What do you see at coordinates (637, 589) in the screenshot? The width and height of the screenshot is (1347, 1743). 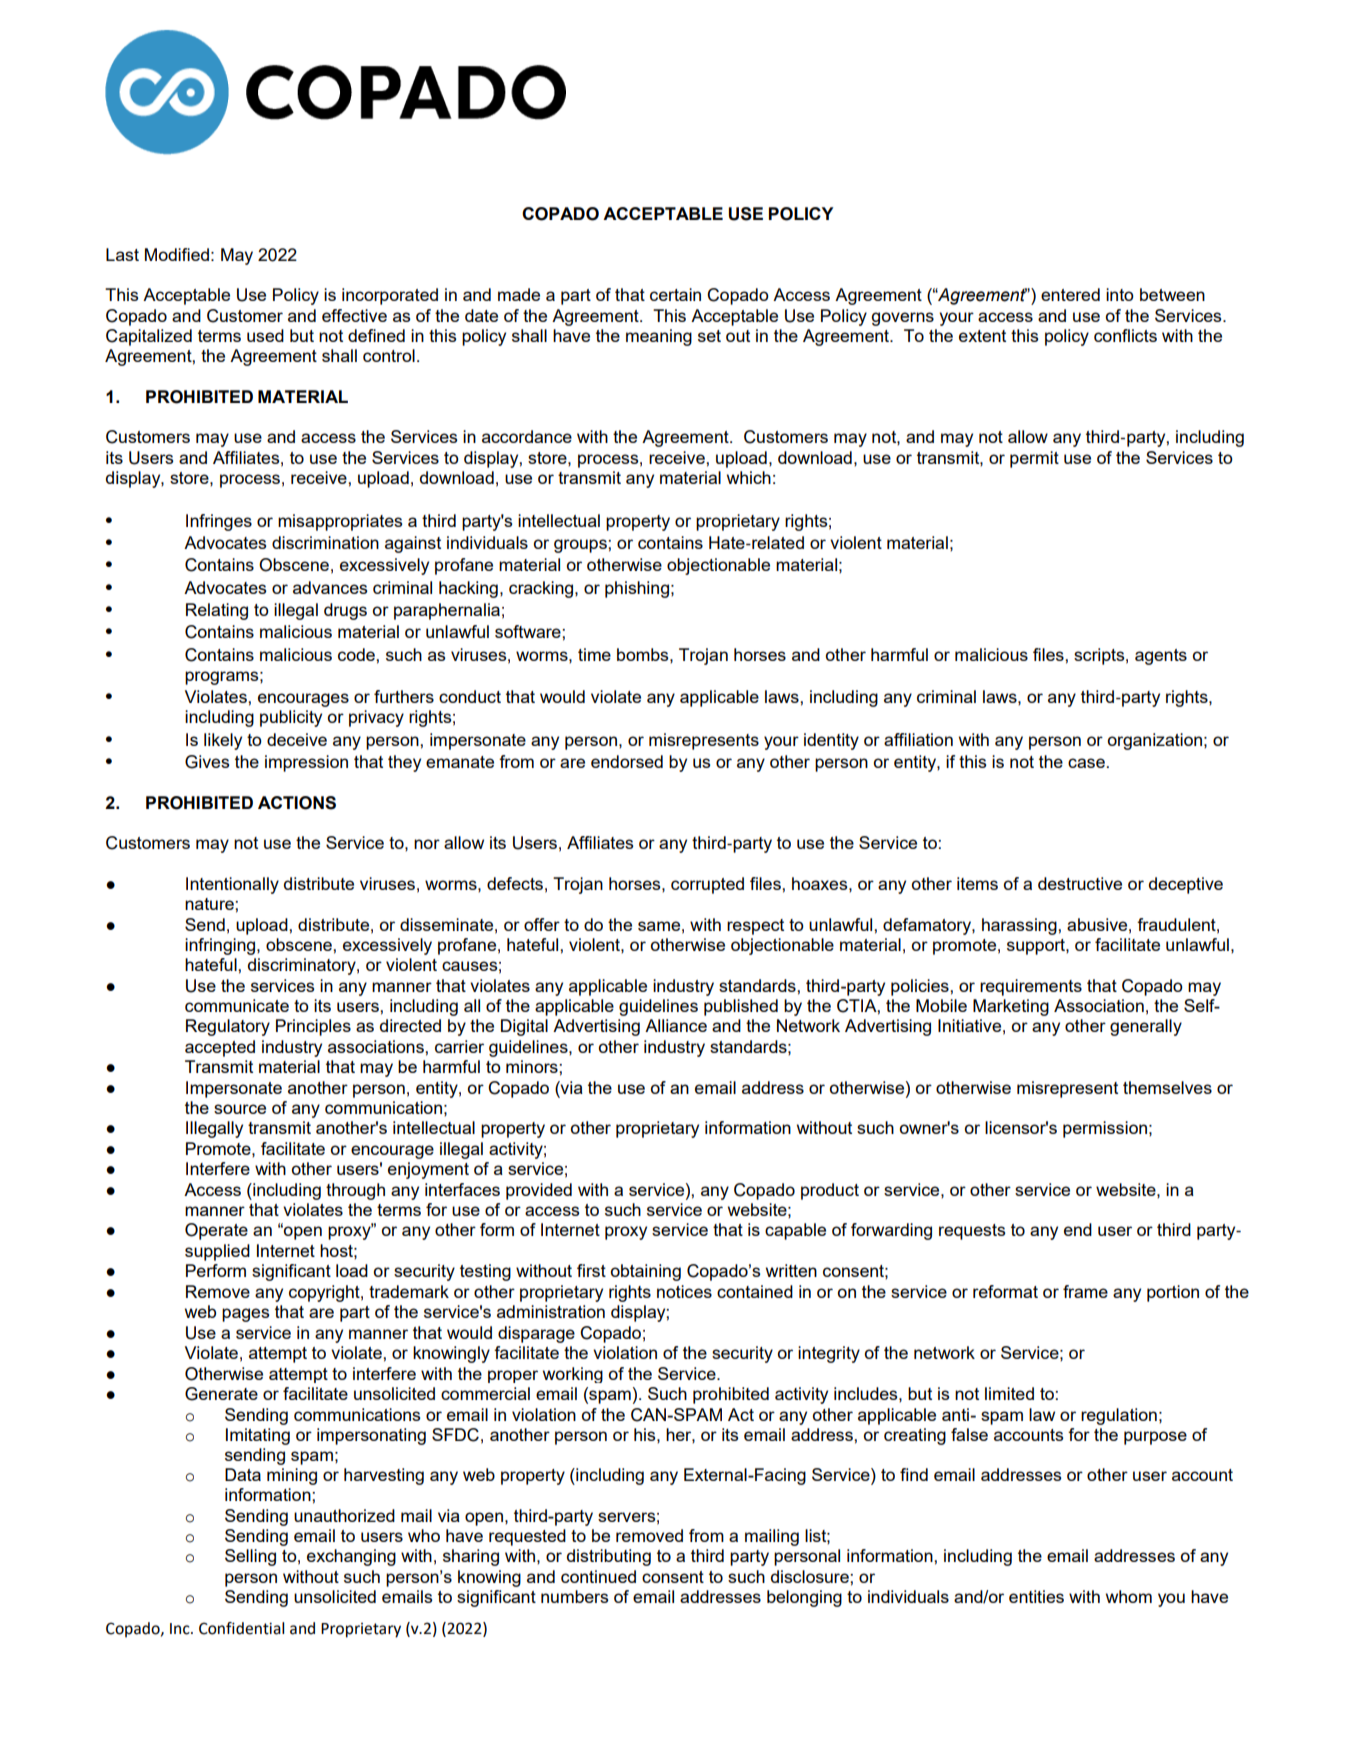 I see `phishing` at bounding box center [637, 589].
